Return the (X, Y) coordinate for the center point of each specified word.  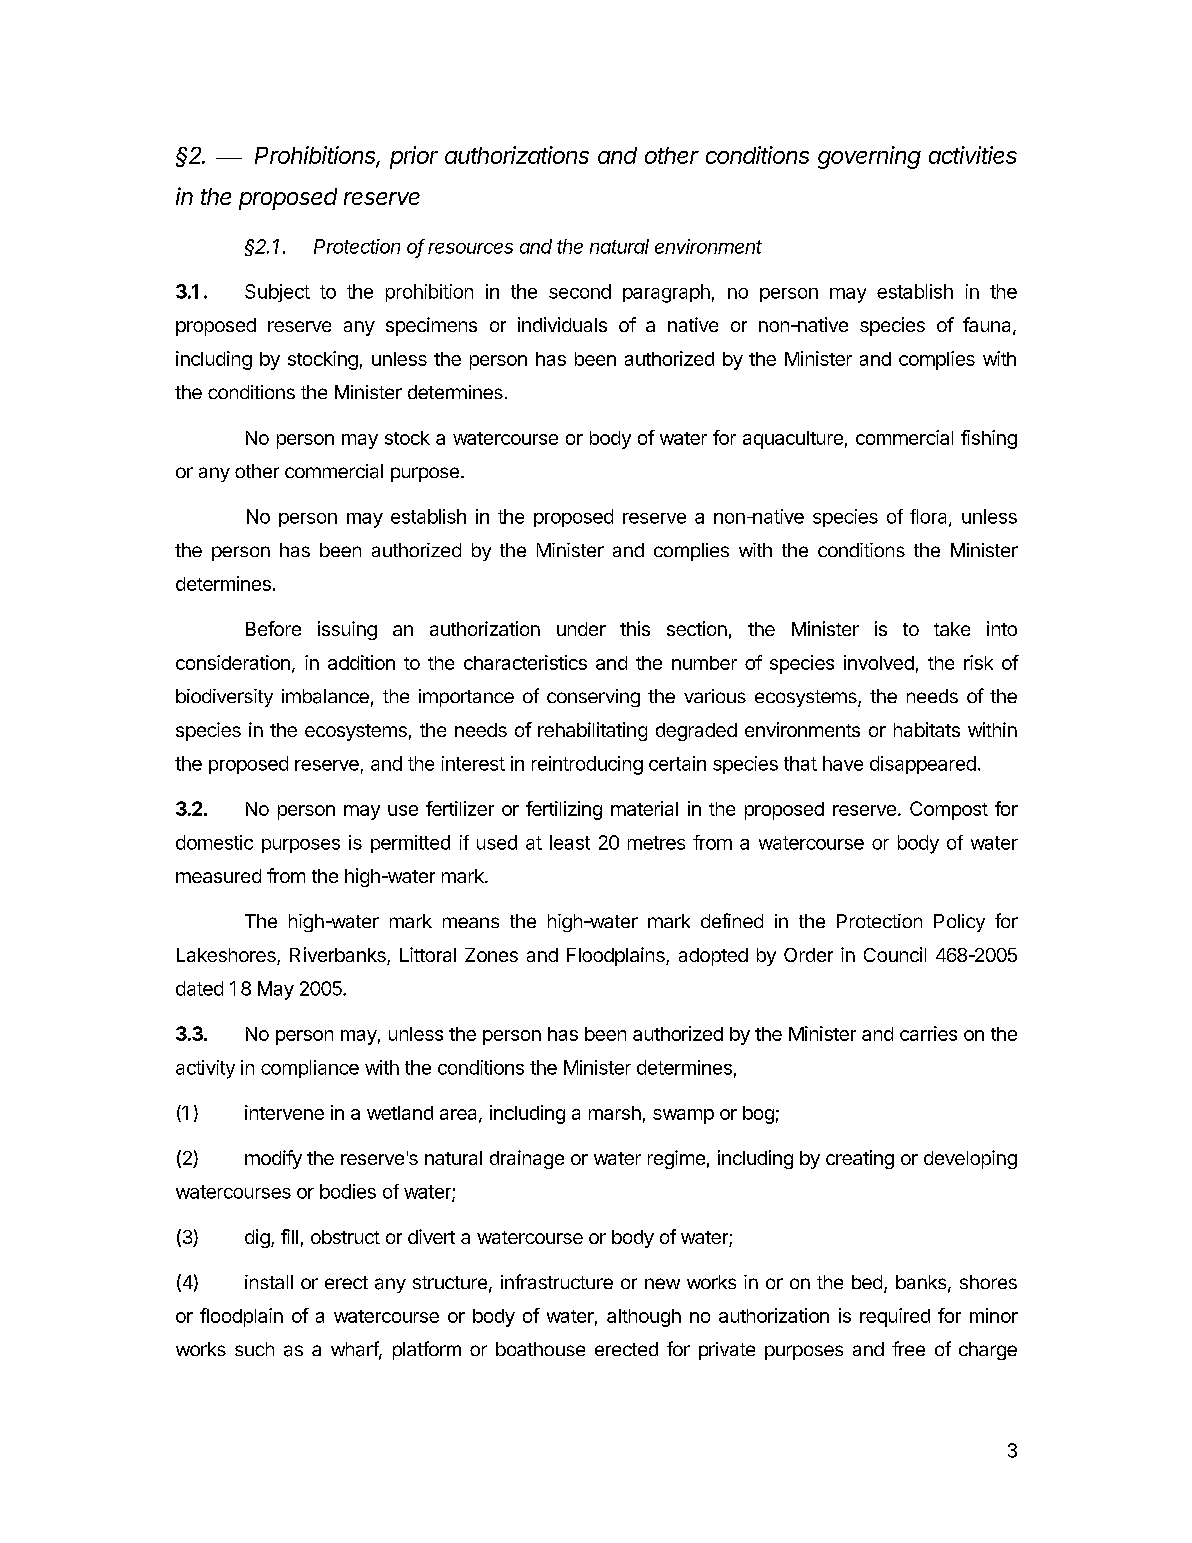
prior (414, 157)
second (580, 291)
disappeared (923, 765)
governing (869, 157)
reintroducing (587, 765)
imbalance (325, 696)
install (269, 1282)
